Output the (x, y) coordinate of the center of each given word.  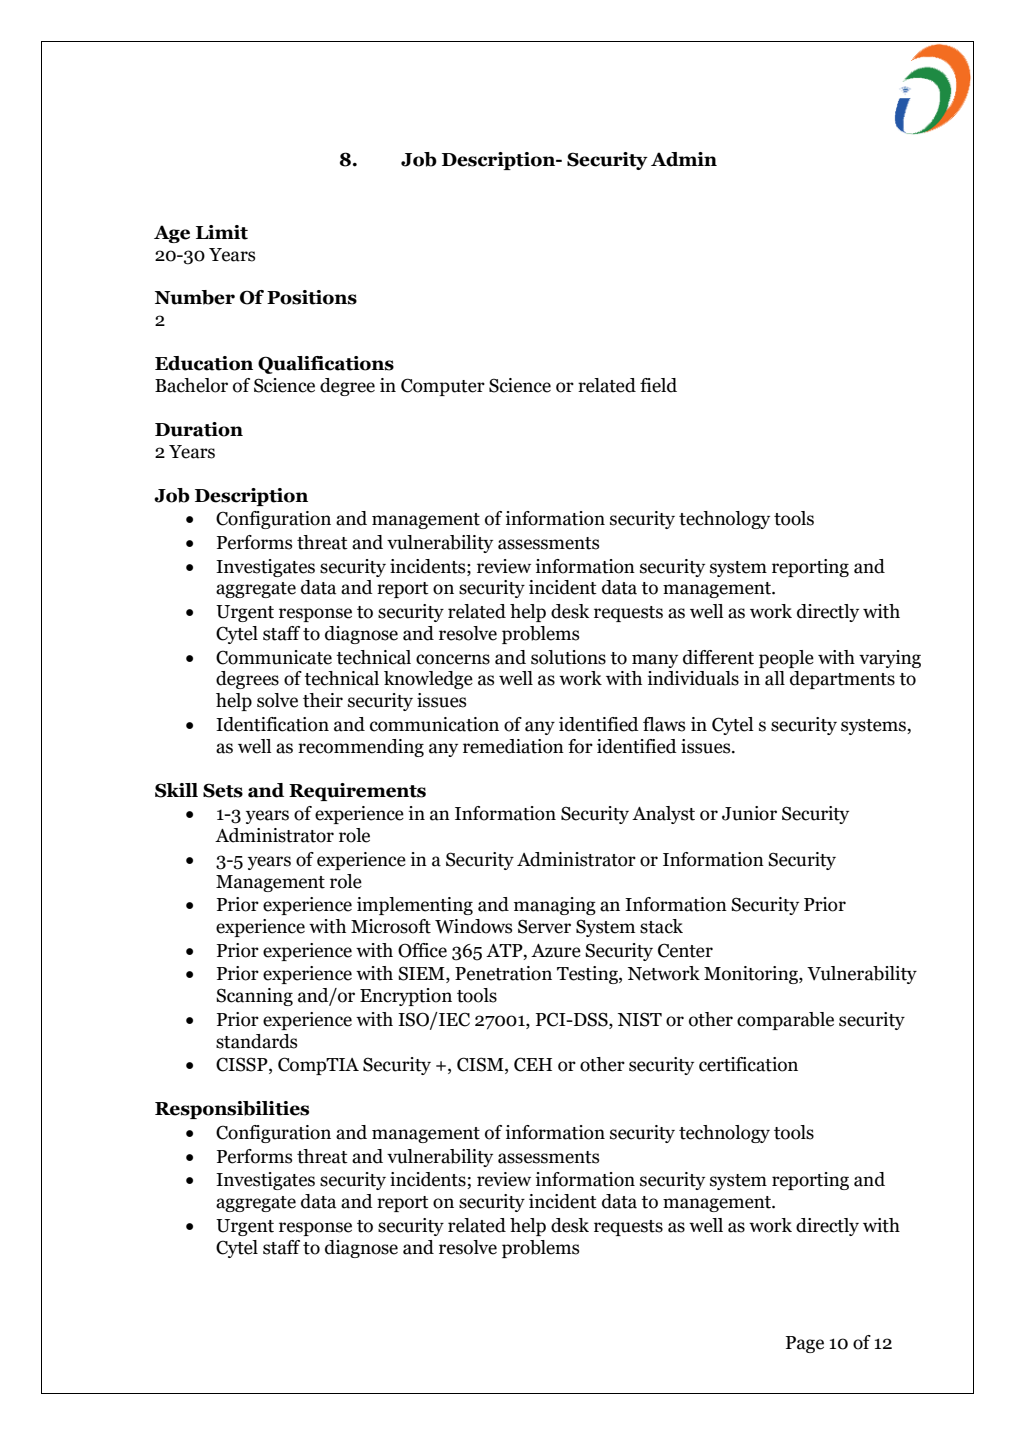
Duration (199, 429)
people (786, 659)
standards (256, 1041)
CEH (533, 1064)
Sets (223, 790)
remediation (513, 746)
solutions (568, 657)
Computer (443, 387)
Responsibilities (232, 1110)
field (658, 385)
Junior (749, 813)
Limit (222, 232)
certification (748, 1064)
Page (805, 1344)
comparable (785, 1021)
